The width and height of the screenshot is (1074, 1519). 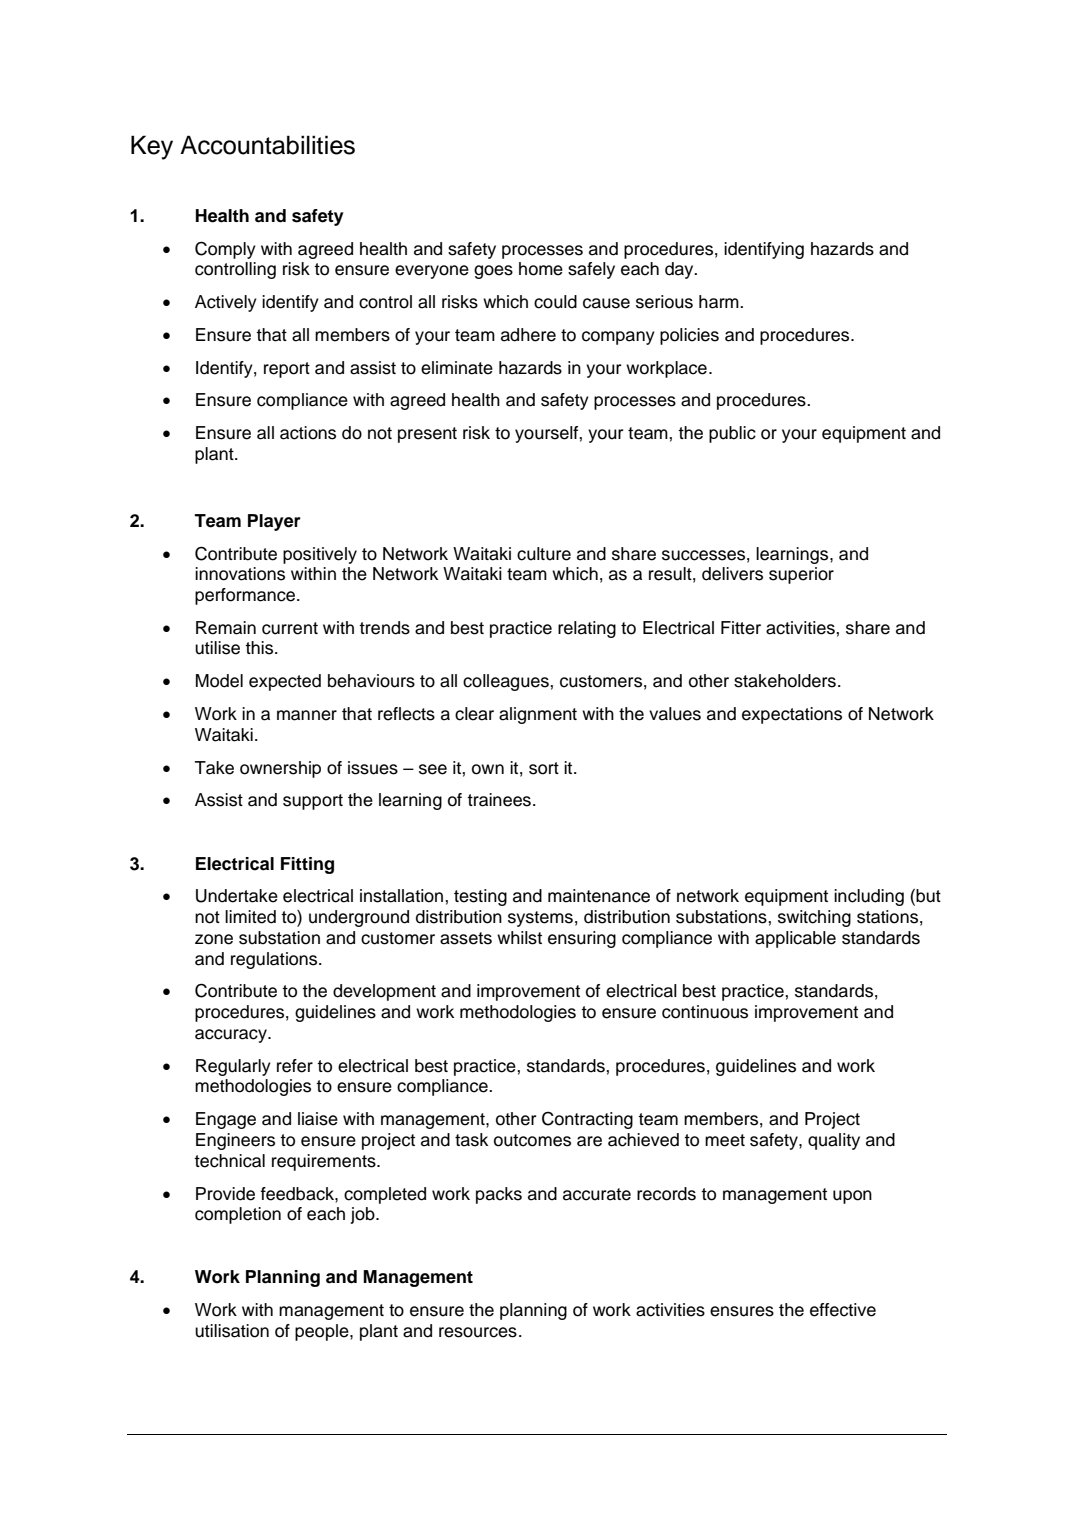 I want to click on Accountabilities, so click(x=267, y=145).
